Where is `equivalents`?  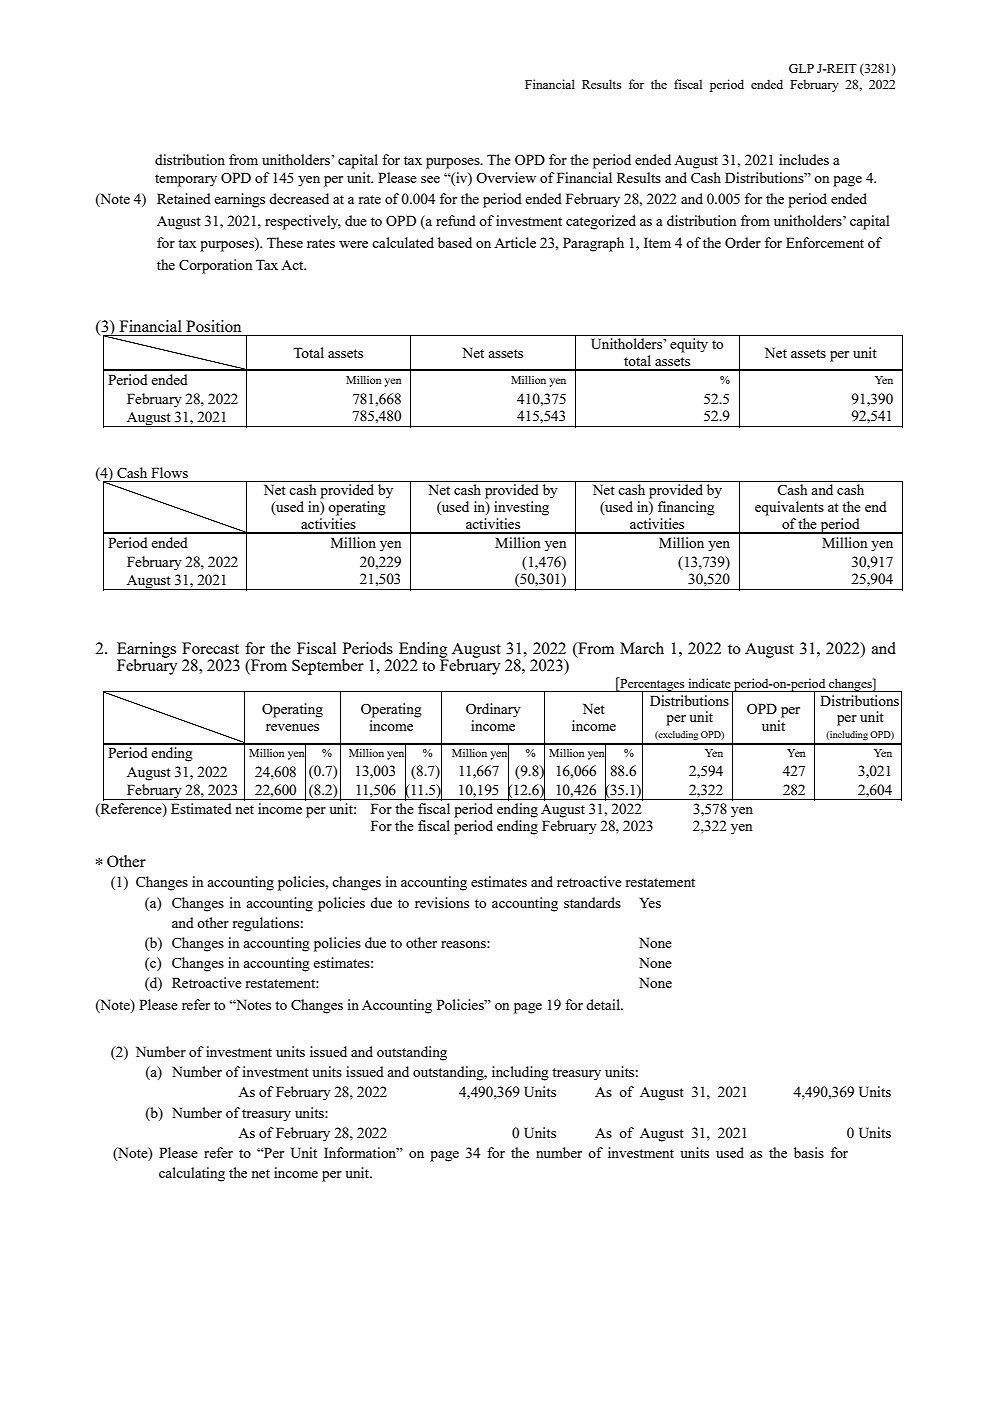
equivalents is located at coordinates (789, 508).
